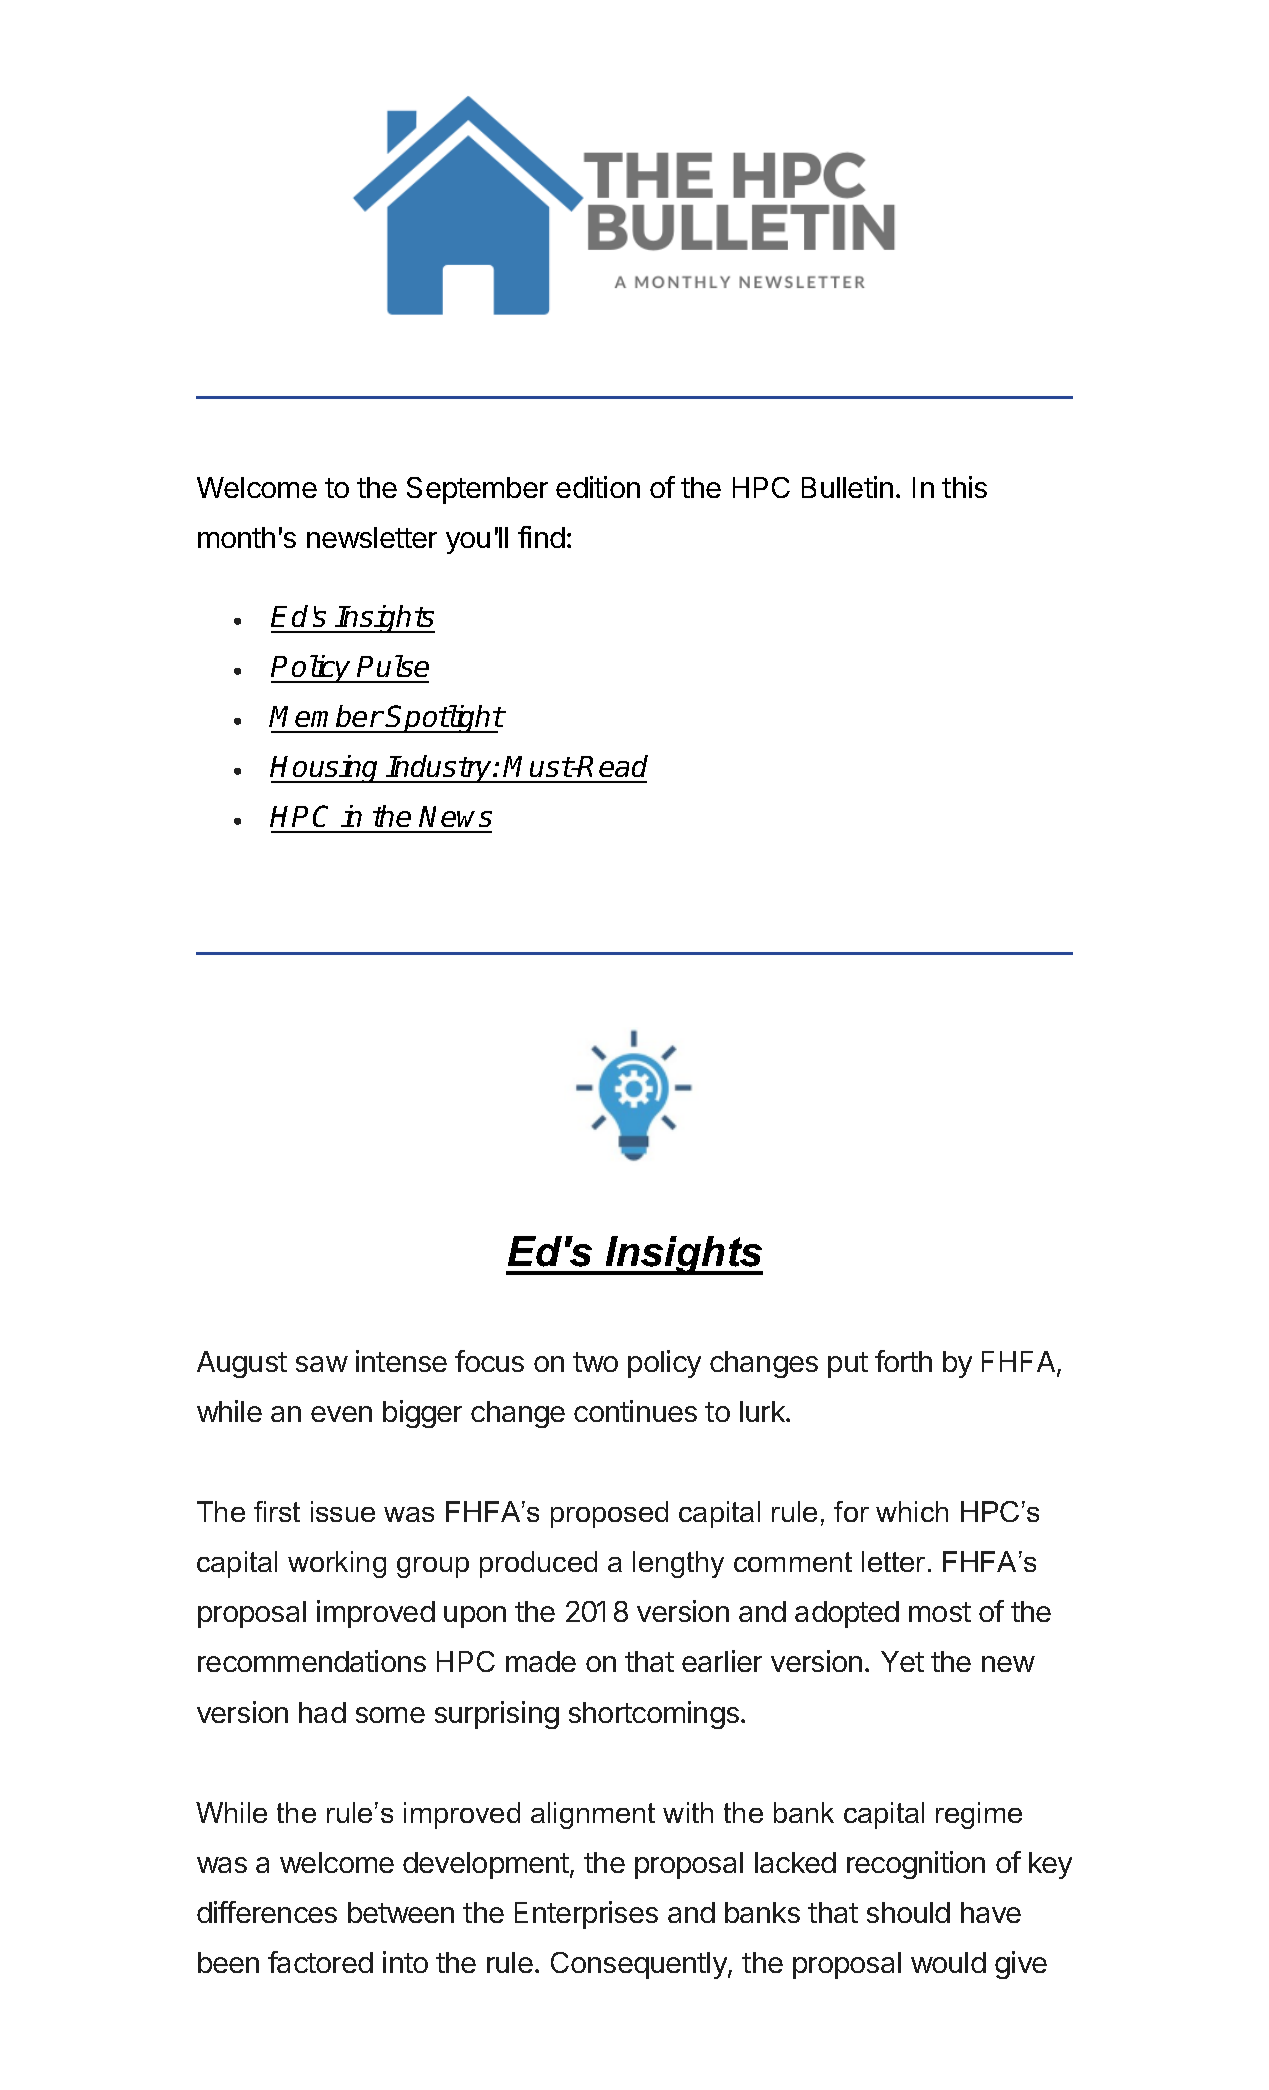 The width and height of the image is (1269, 2090). What do you see at coordinates (912, 1511) in the image?
I see `which` at bounding box center [912, 1511].
